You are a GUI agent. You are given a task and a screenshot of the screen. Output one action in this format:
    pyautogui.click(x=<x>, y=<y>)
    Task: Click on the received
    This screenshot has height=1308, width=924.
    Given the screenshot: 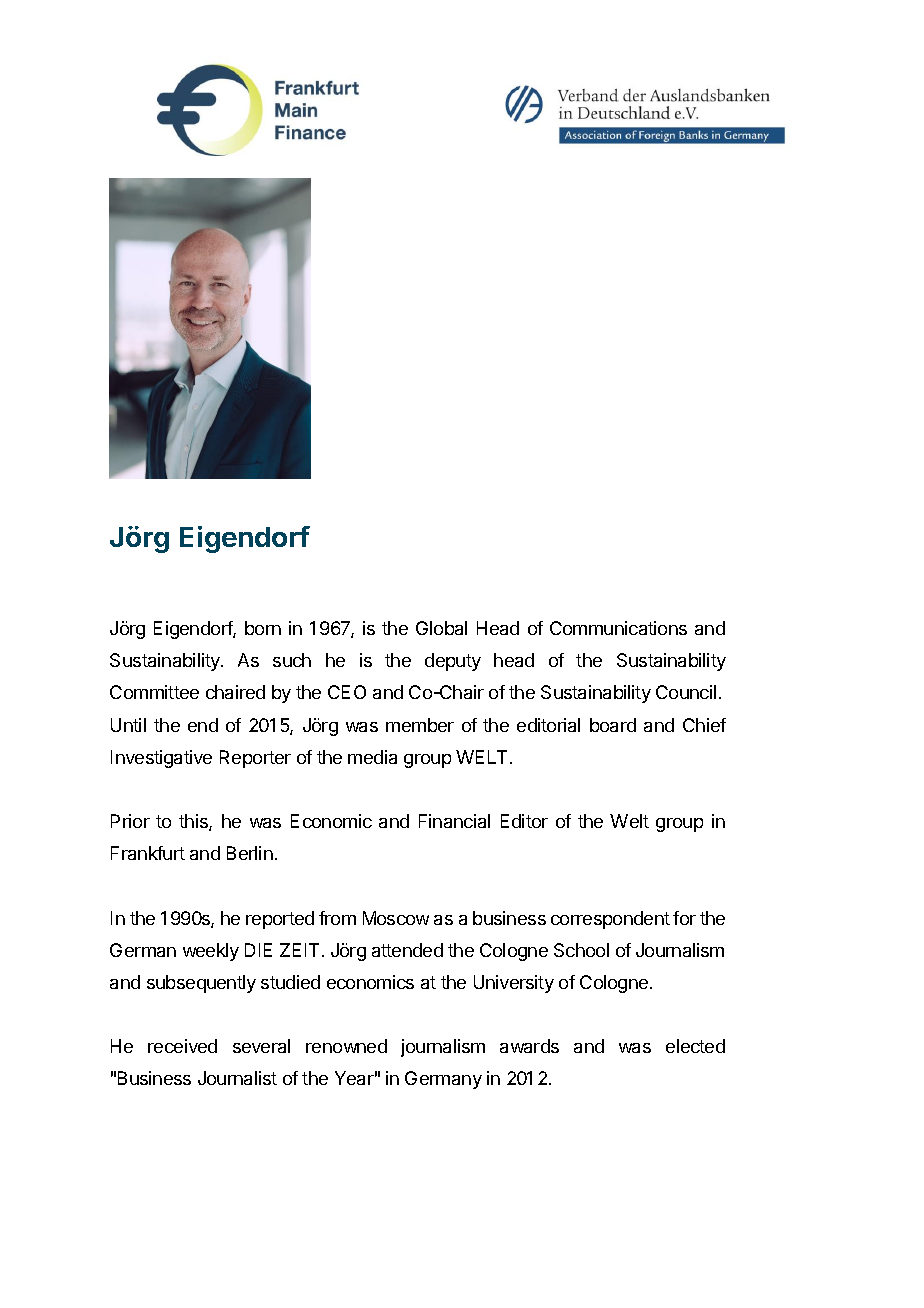 What is the action you would take?
    pyautogui.click(x=182, y=1046)
